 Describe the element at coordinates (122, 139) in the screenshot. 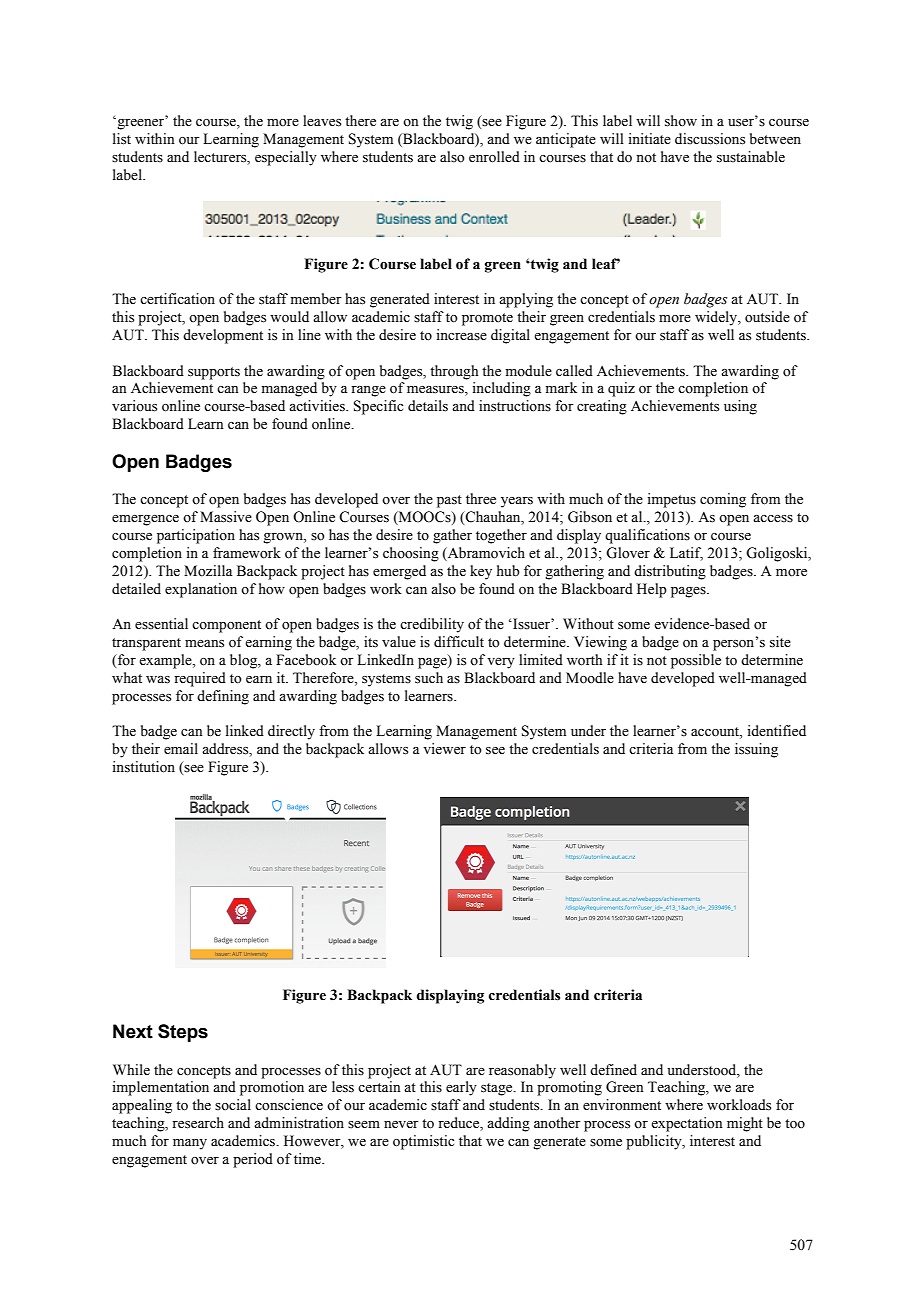

I see `list` at that location.
